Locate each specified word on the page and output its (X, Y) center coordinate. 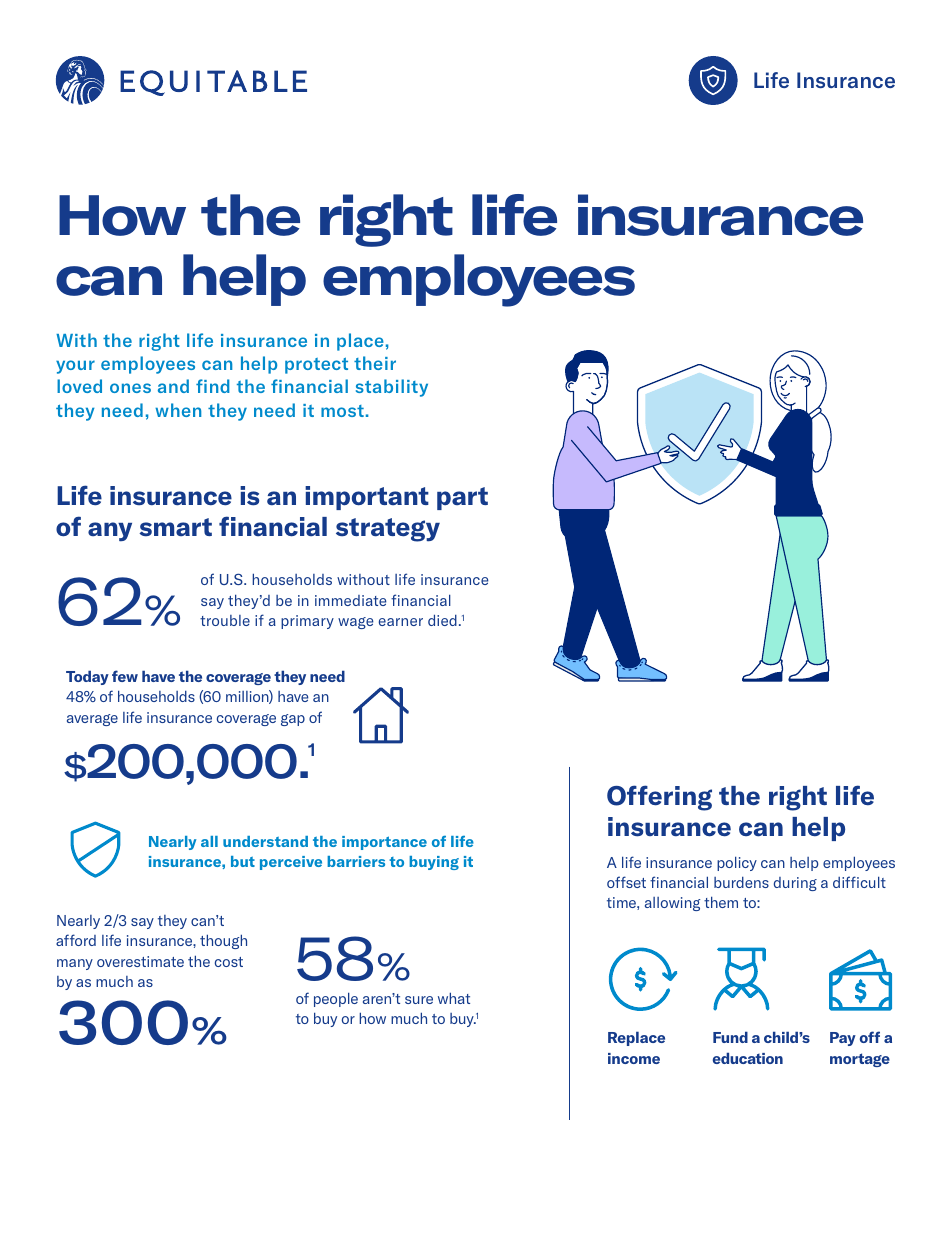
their (375, 363)
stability (392, 388)
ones (130, 388)
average (92, 720)
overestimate (140, 961)
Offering (659, 798)
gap (293, 720)
